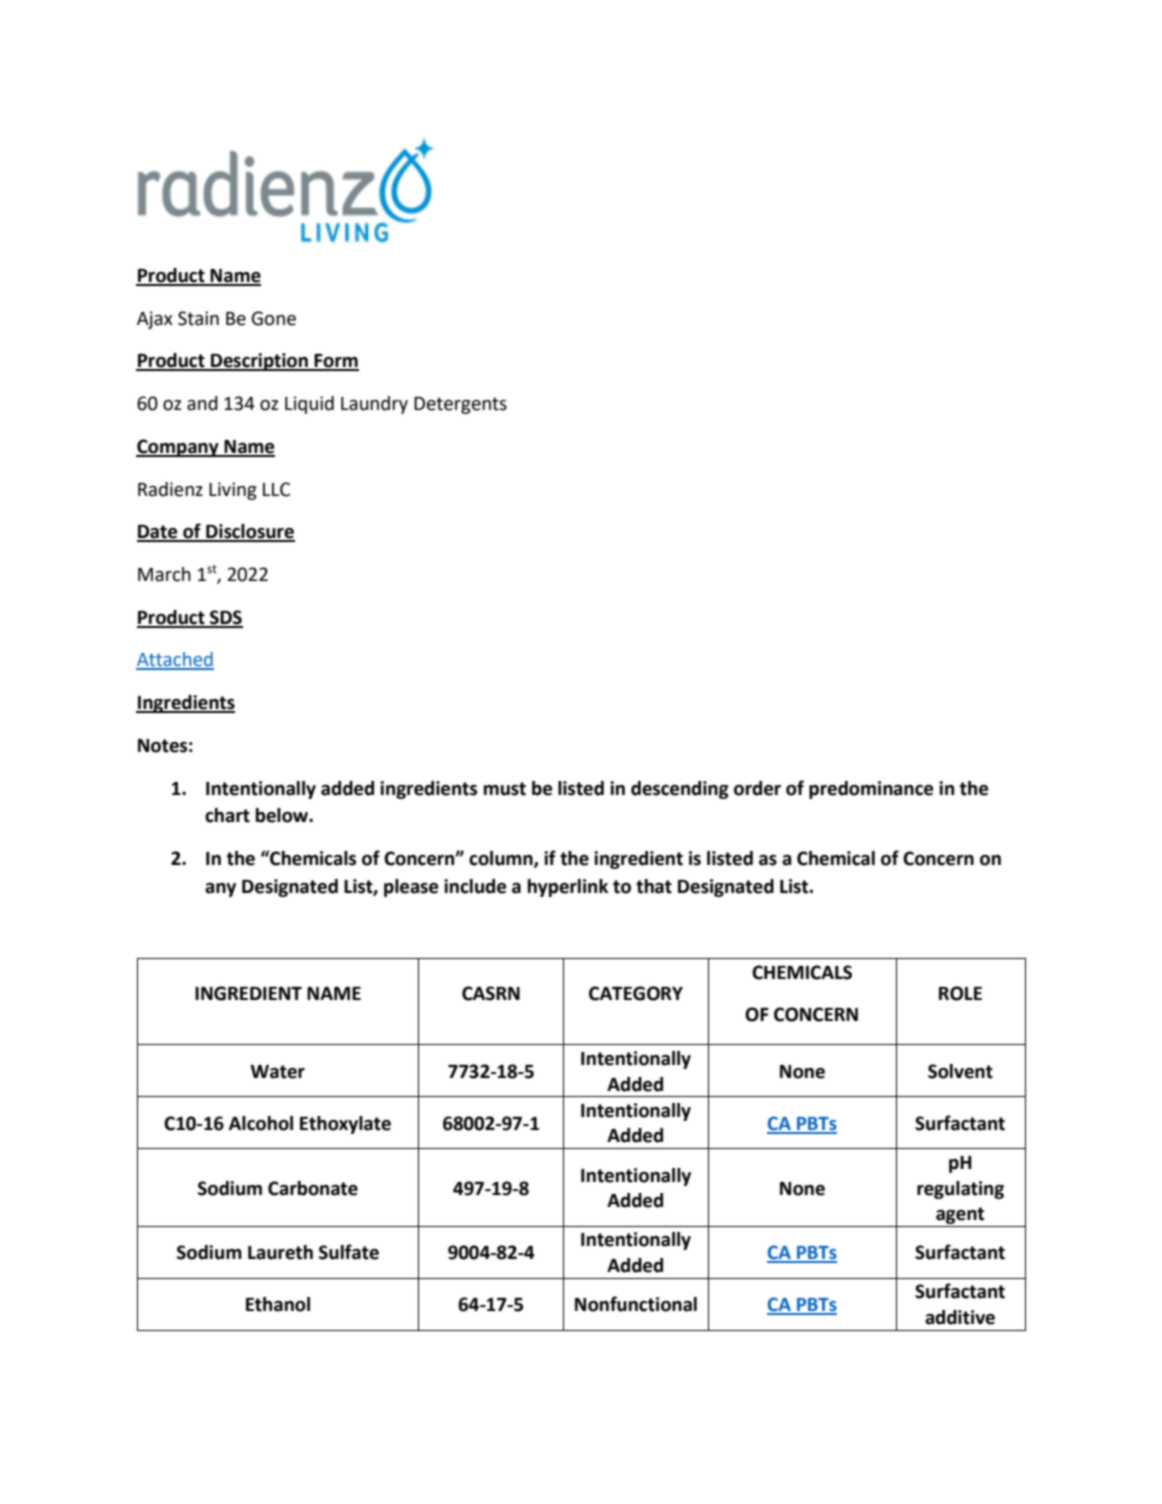 The width and height of the screenshot is (1162, 1504). I want to click on Nonfunctional, so click(636, 1304).
